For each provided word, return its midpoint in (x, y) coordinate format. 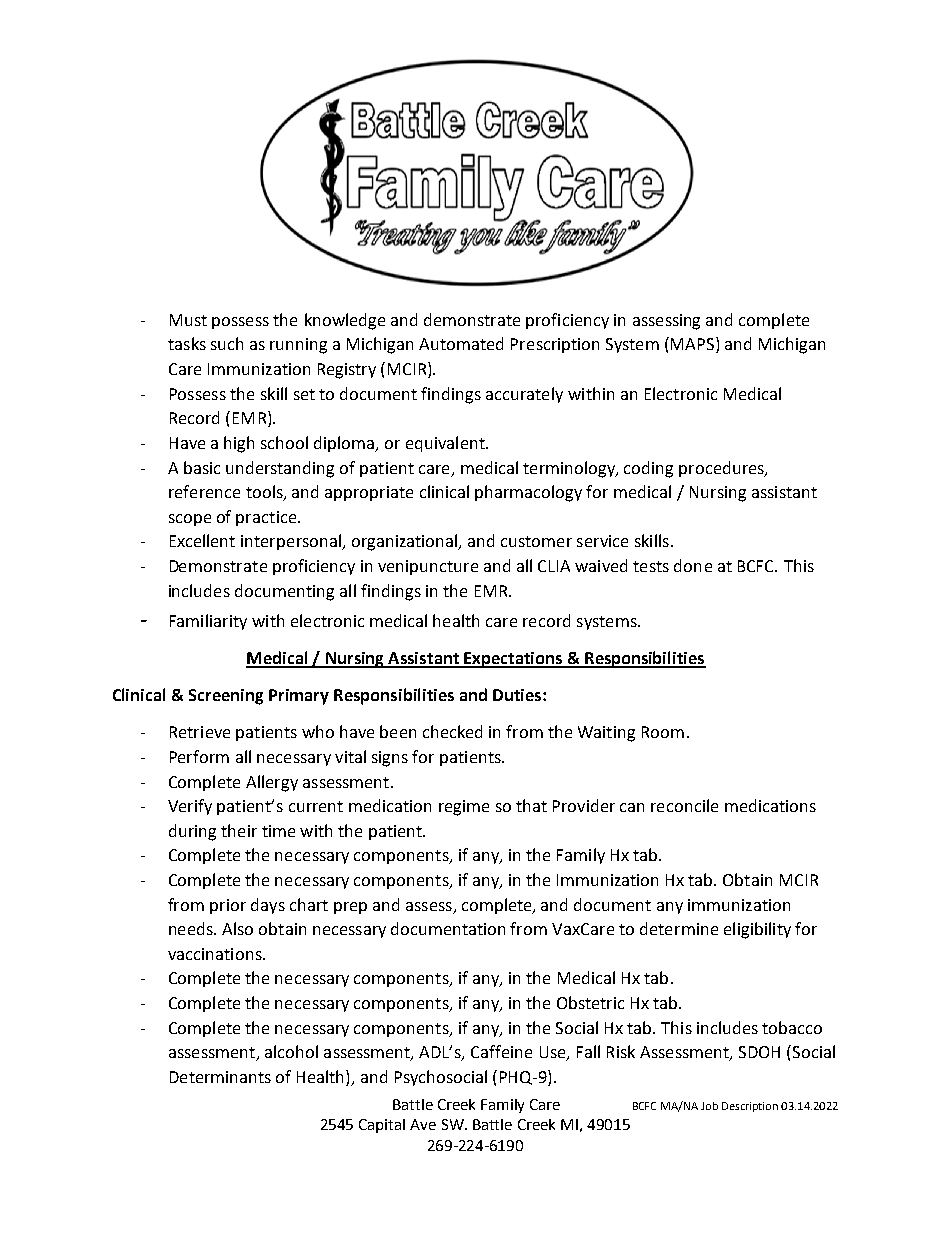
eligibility (757, 930)
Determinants (220, 1077)
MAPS (694, 345)
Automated (461, 343)
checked (452, 731)
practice (267, 518)
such (227, 343)
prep (350, 908)
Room (663, 732)
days (268, 906)
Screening (226, 697)
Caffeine (501, 1051)
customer (536, 541)
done (693, 565)
